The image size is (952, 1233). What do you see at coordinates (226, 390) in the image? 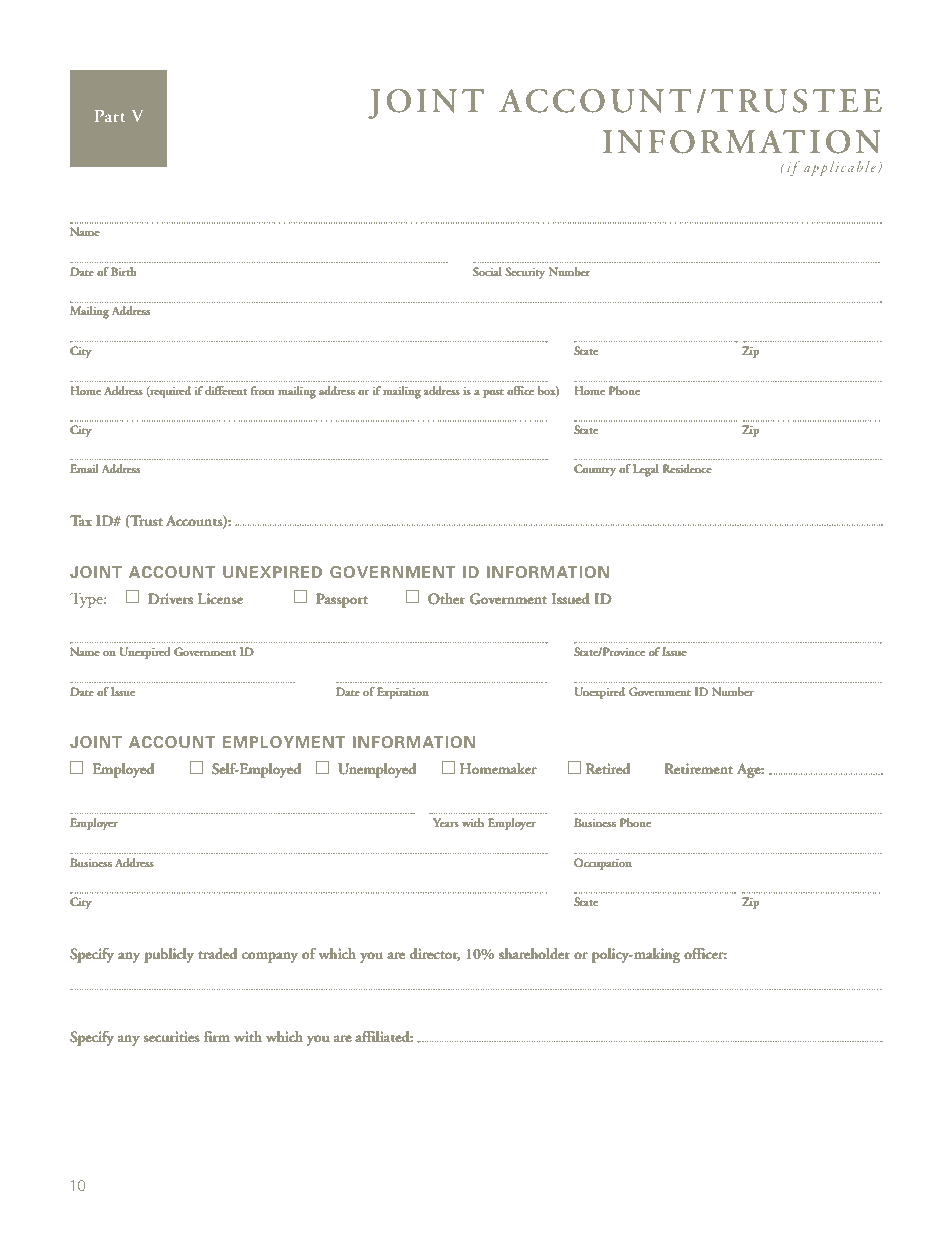
I see `different` at bounding box center [226, 390].
